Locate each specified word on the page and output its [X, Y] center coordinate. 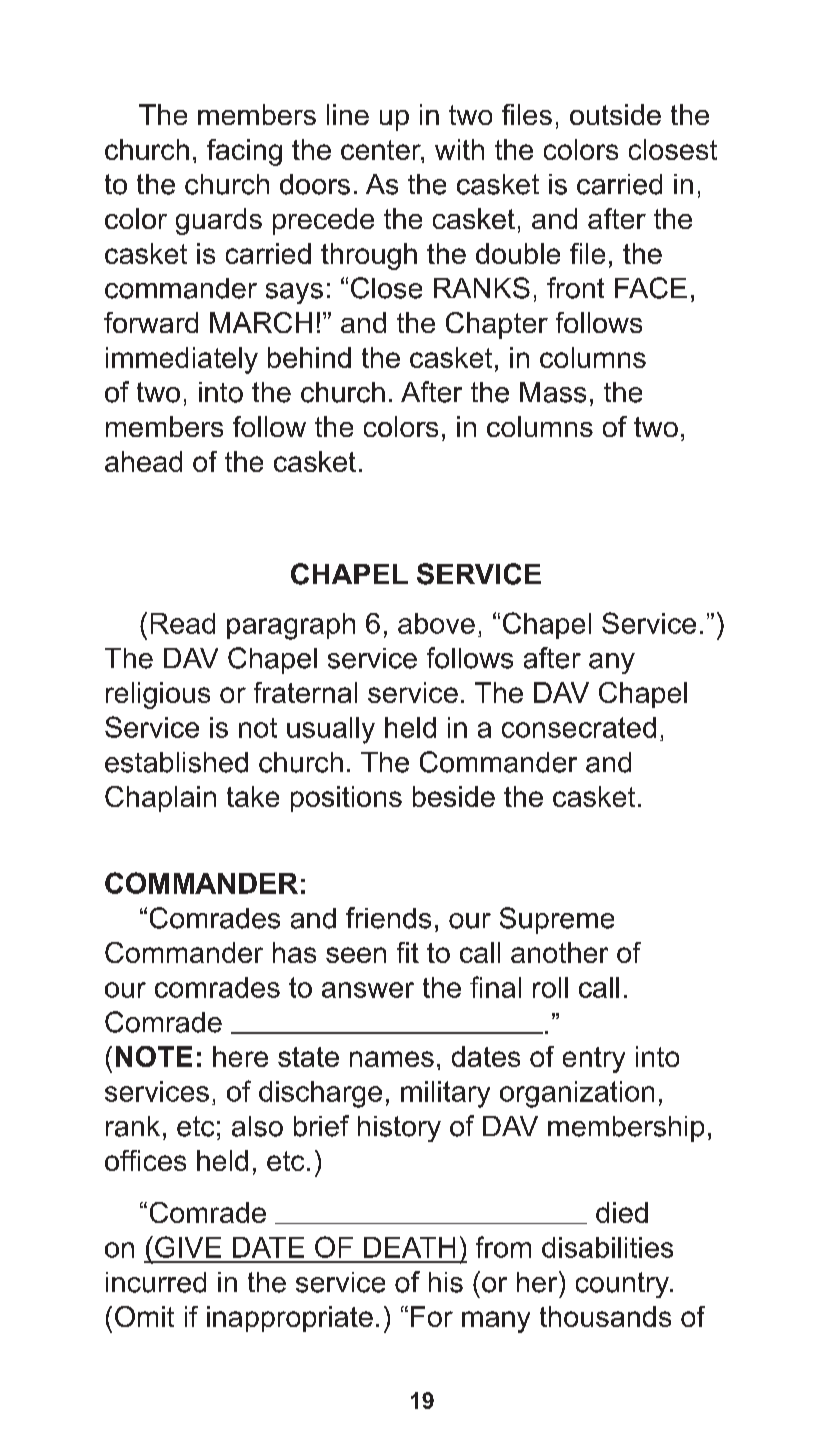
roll [550, 987]
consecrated [579, 727]
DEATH [409, 1247]
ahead [143, 461]
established [176, 762]
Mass [553, 392]
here [240, 1056]
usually [331, 730]
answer [368, 990]
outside [615, 114]
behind [309, 357]
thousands [605, 1316]
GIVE [188, 1247]
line [348, 114]
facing [244, 152]
